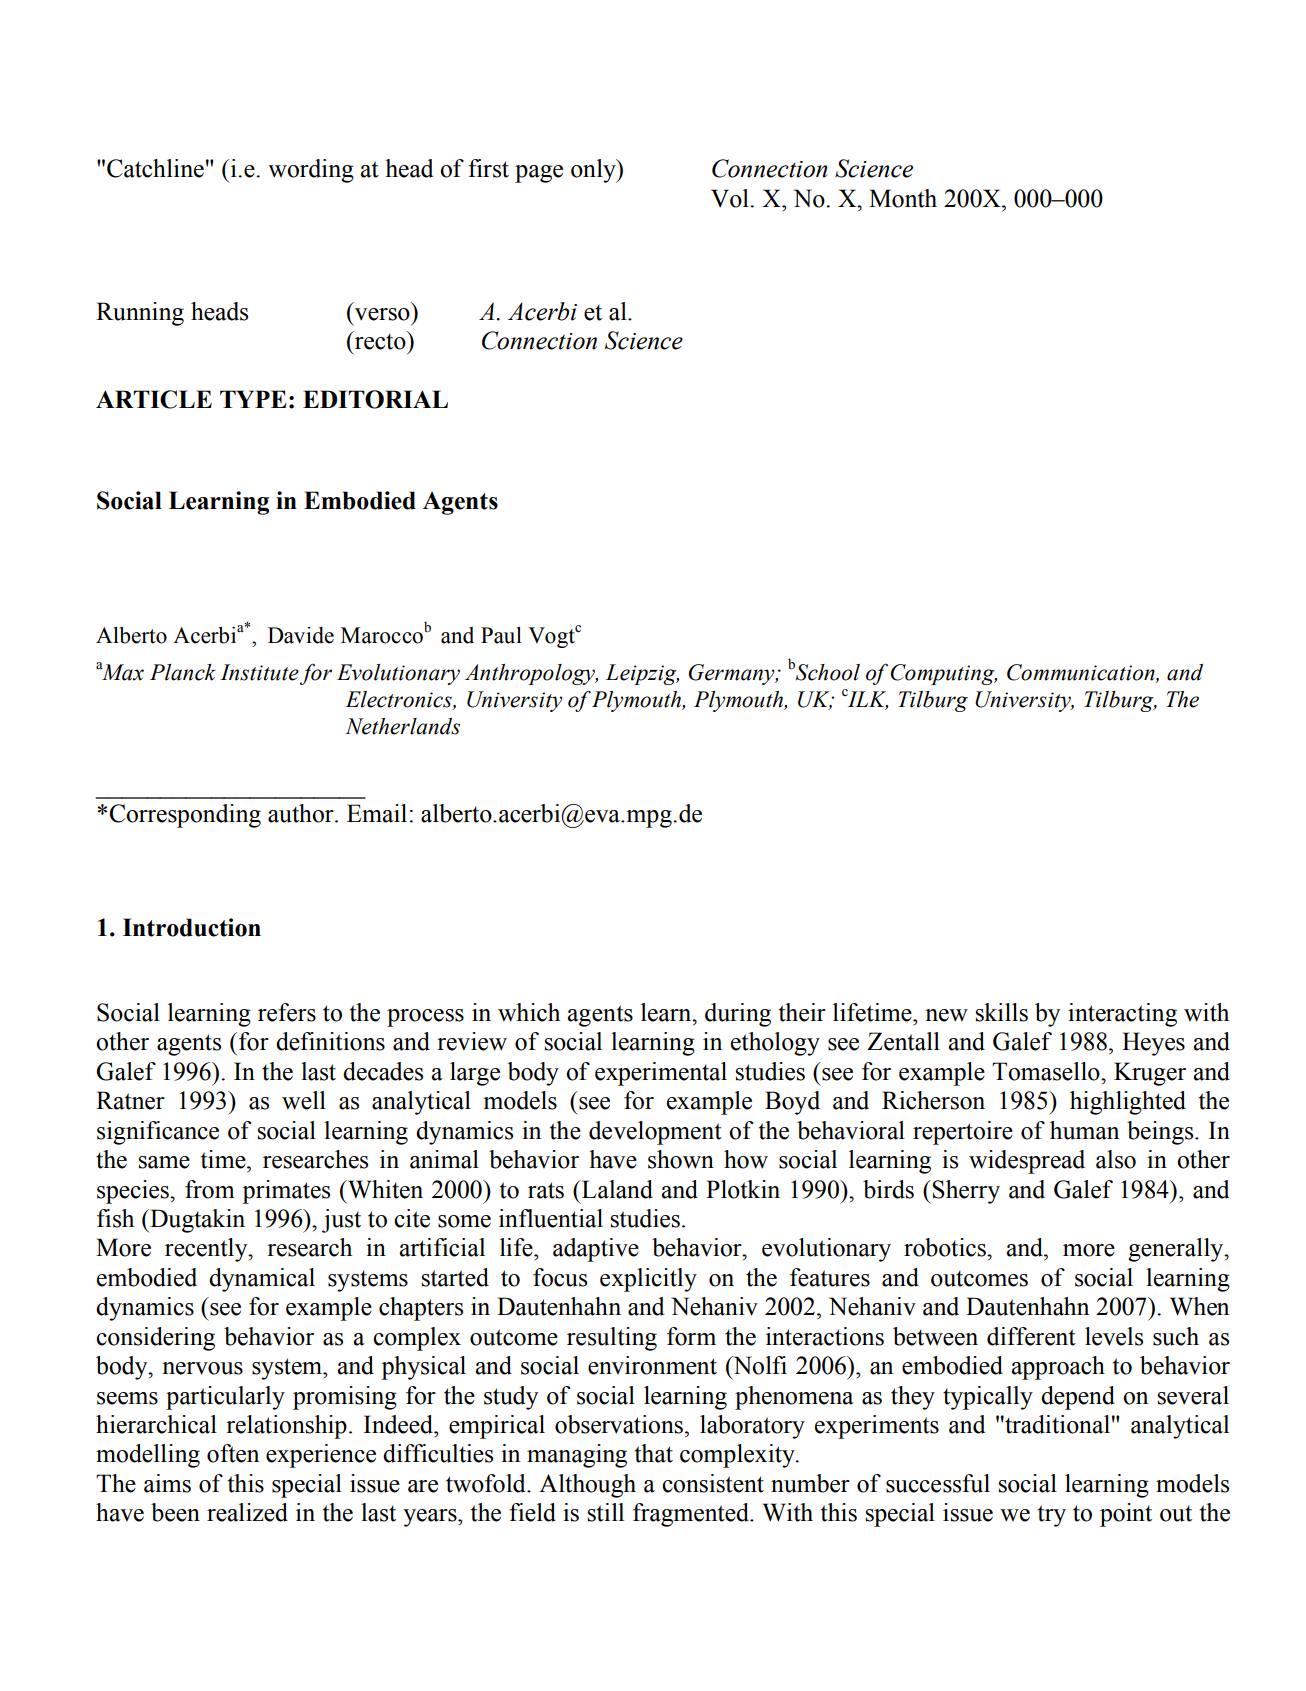  What do you see at coordinates (301, 635) in the screenshot?
I see `Davide` at bounding box center [301, 635].
